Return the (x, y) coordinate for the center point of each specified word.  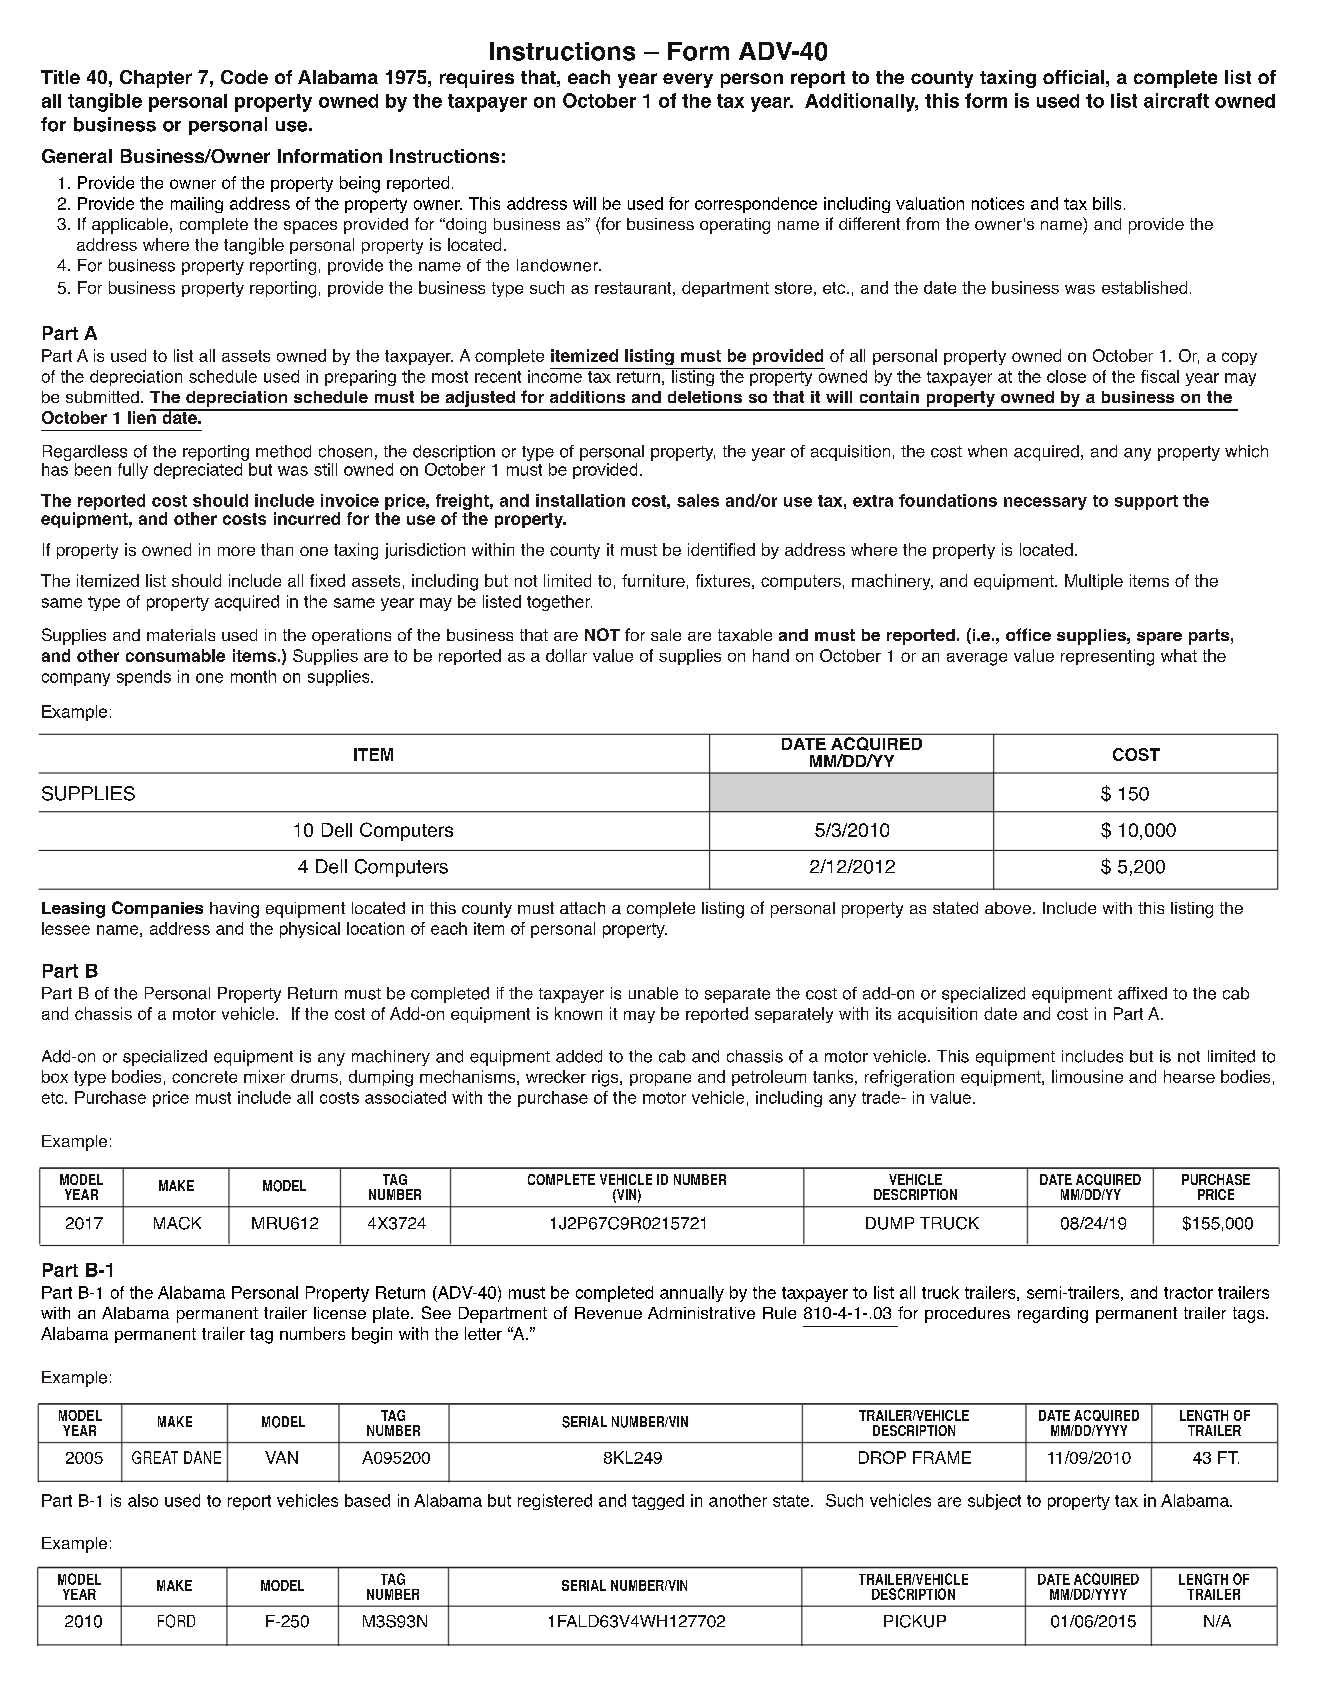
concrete (204, 1077)
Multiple (1094, 582)
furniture (653, 580)
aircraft (1176, 100)
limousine (1087, 1076)
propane (660, 1080)
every (688, 80)
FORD (176, 1621)
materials (181, 635)
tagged (658, 1502)
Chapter (156, 79)
